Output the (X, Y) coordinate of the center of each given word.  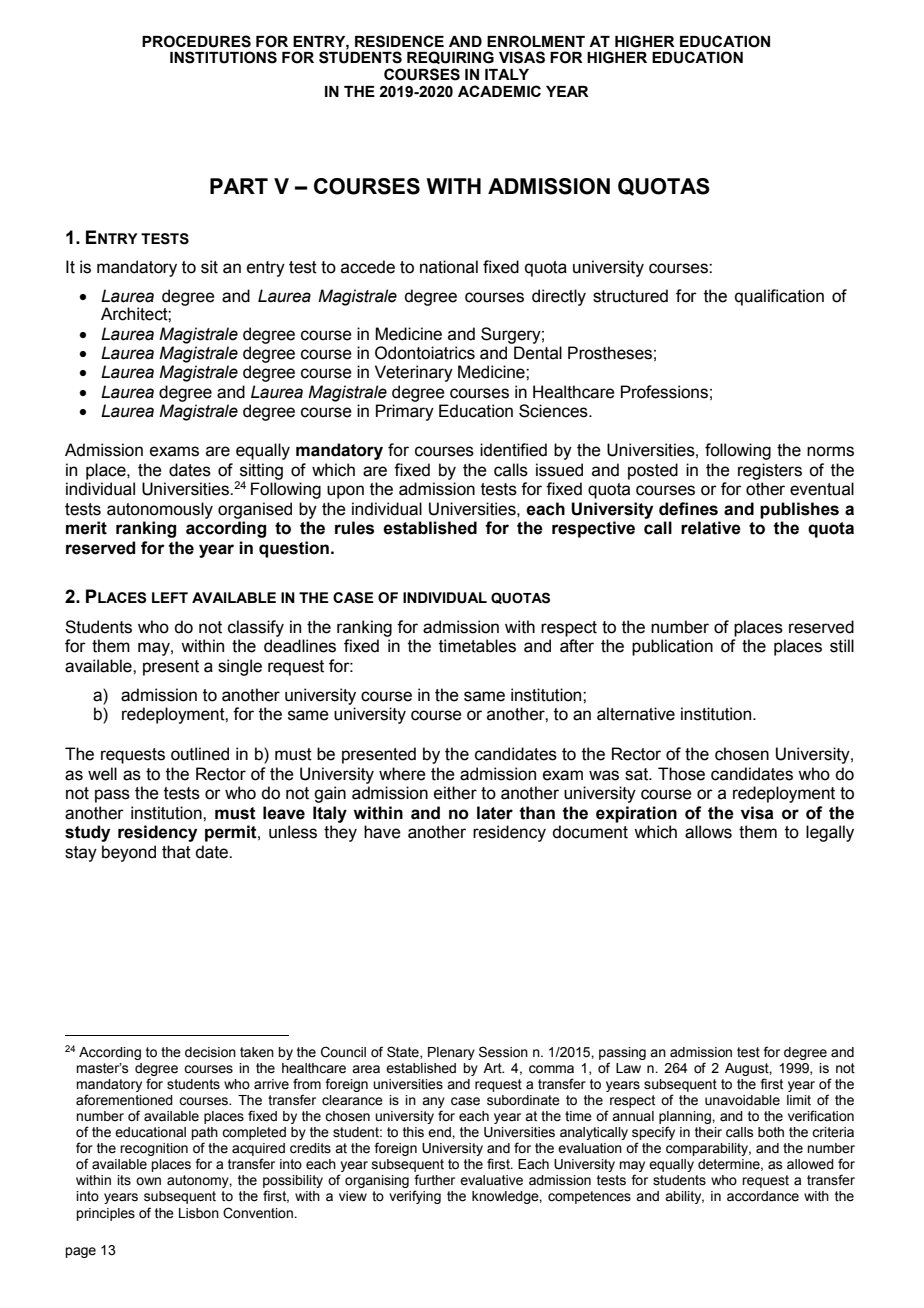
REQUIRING (450, 57)
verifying (415, 1197)
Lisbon (199, 1213)
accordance (763, 1196)
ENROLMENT (536, 41)
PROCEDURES (196, 41)
